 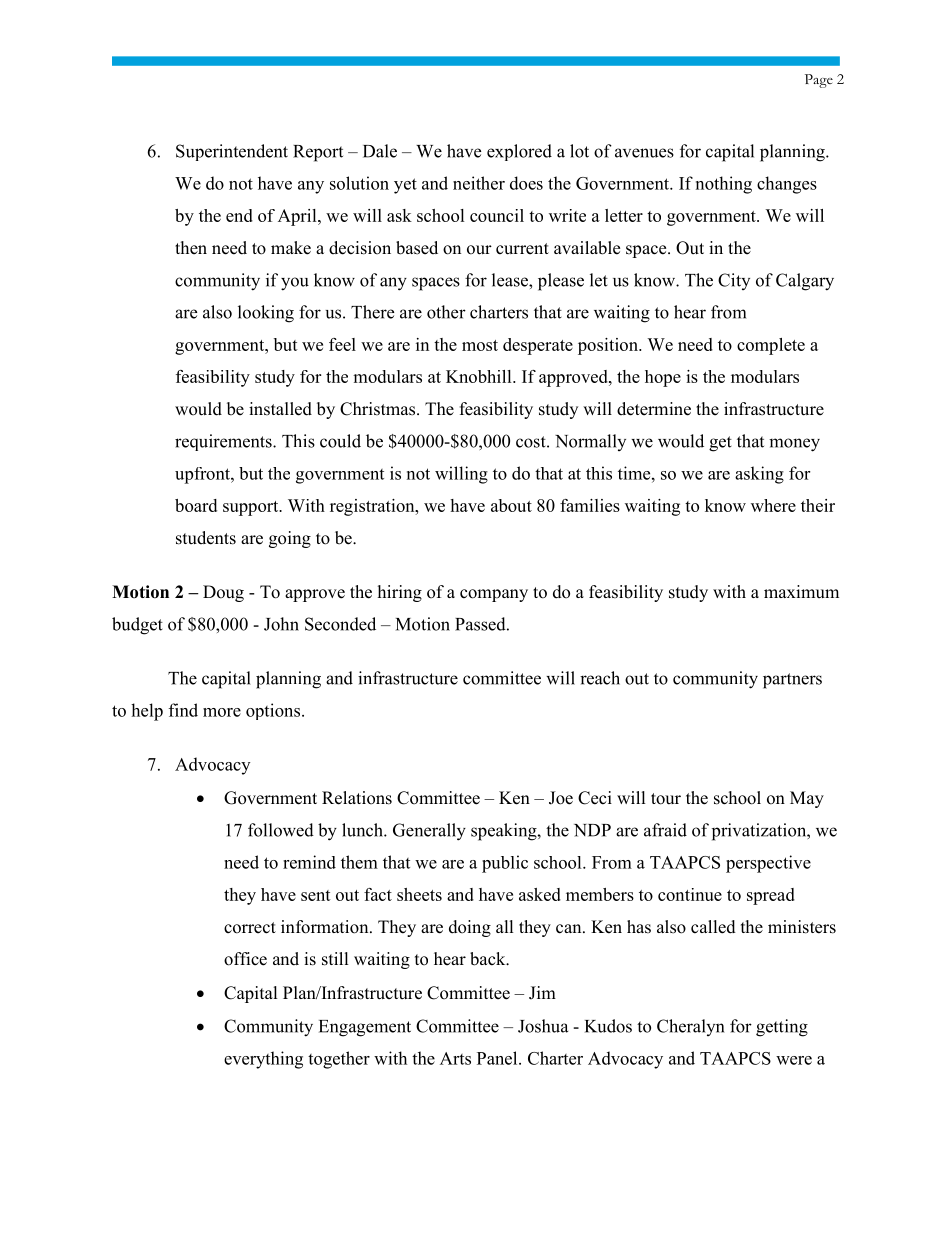 What do you see at coordinates (792, 681) in the screenshot?
I see `partners` at bounding box center [792, 681].
